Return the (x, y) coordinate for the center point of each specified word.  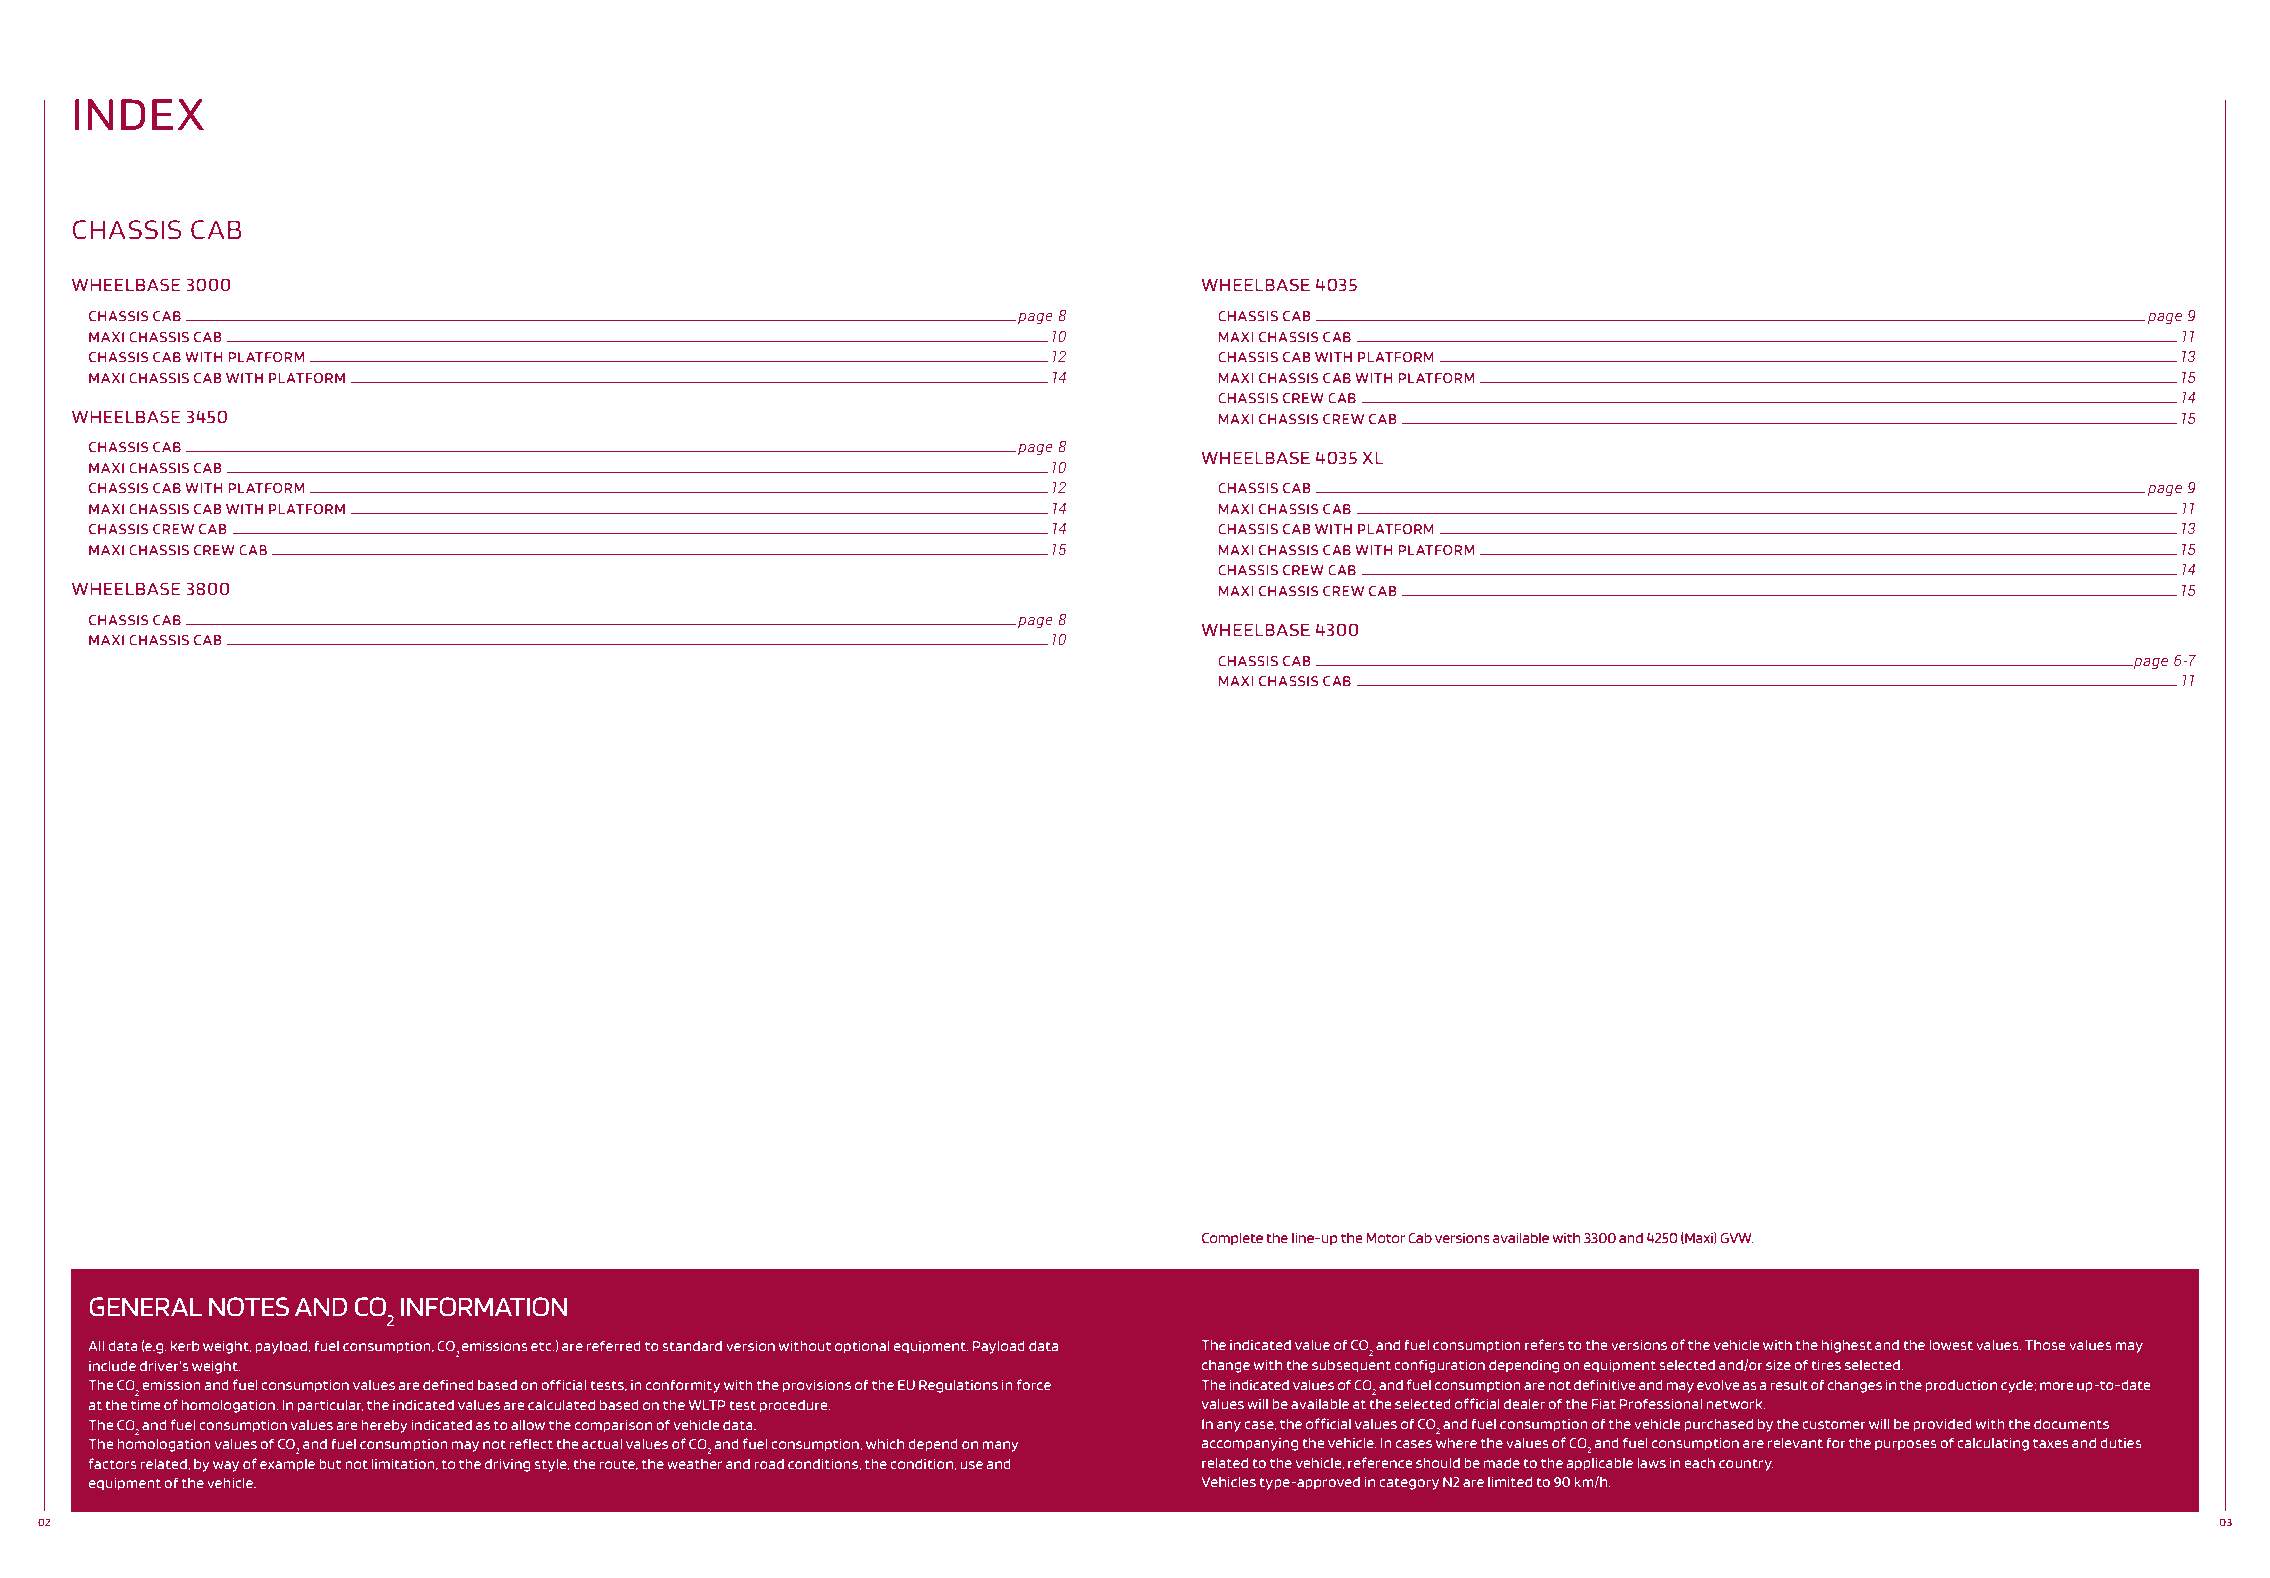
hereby (384, 1426)
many (1000, 1446)
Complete (1232, 1239)
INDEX (139, 114)
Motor (1385, 1238)
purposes (1906, 1445)
